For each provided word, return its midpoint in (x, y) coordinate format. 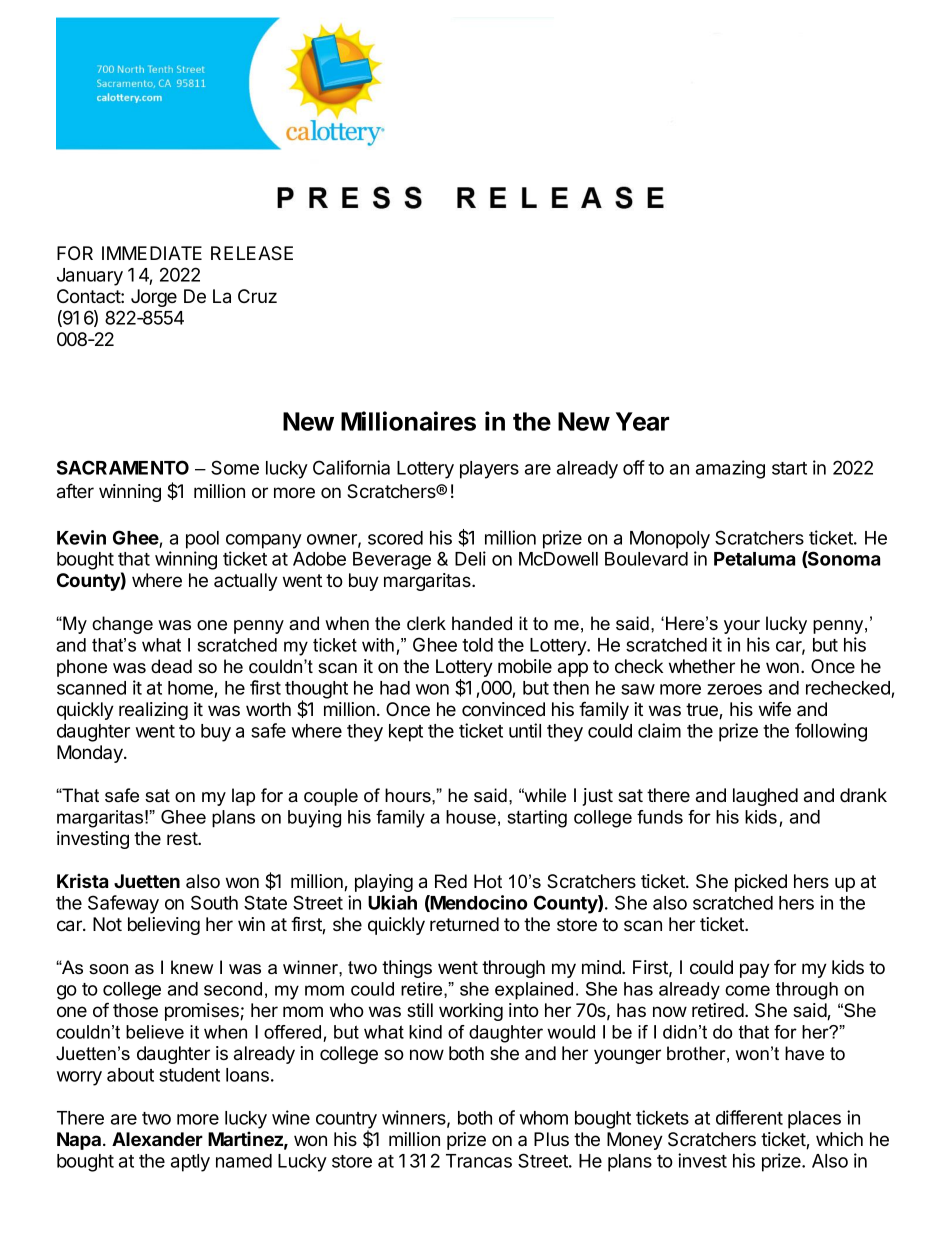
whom (544, 1118)
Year (642, 421)
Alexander (157, 1139)
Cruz (257, 296)
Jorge (154, 298)
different (749, 1117)
